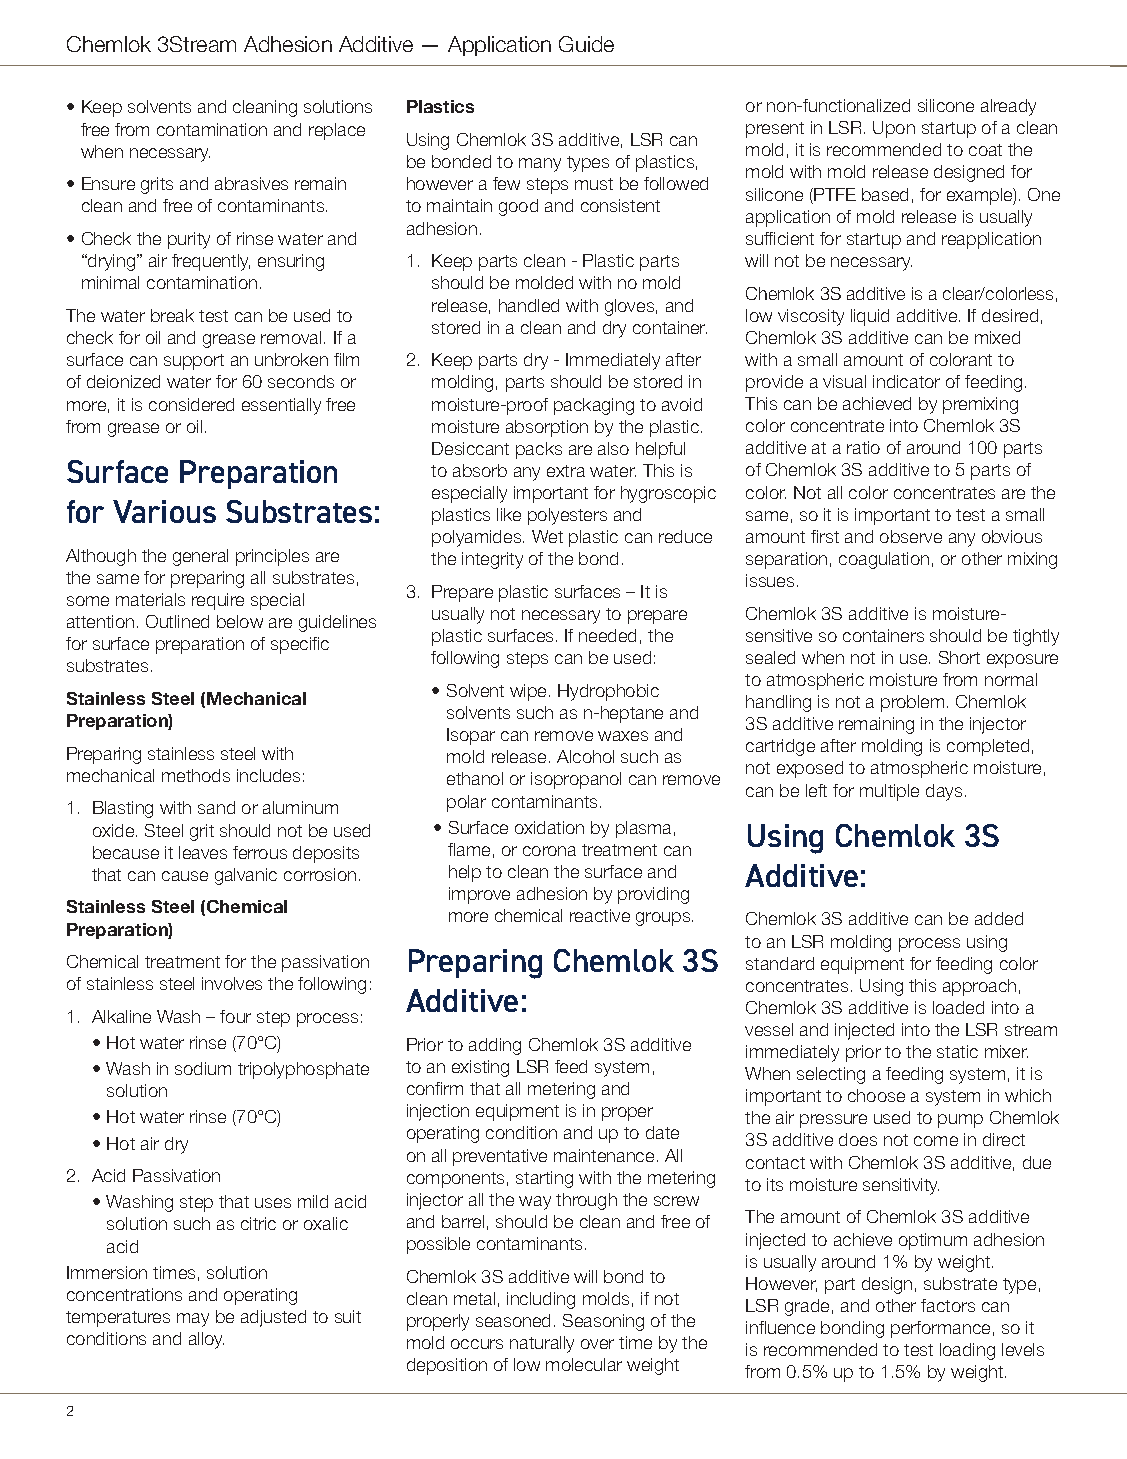  What do you see at coordinates (912, 703) in the screenshot?
I see `problem` at bounding box center [912, 703].
